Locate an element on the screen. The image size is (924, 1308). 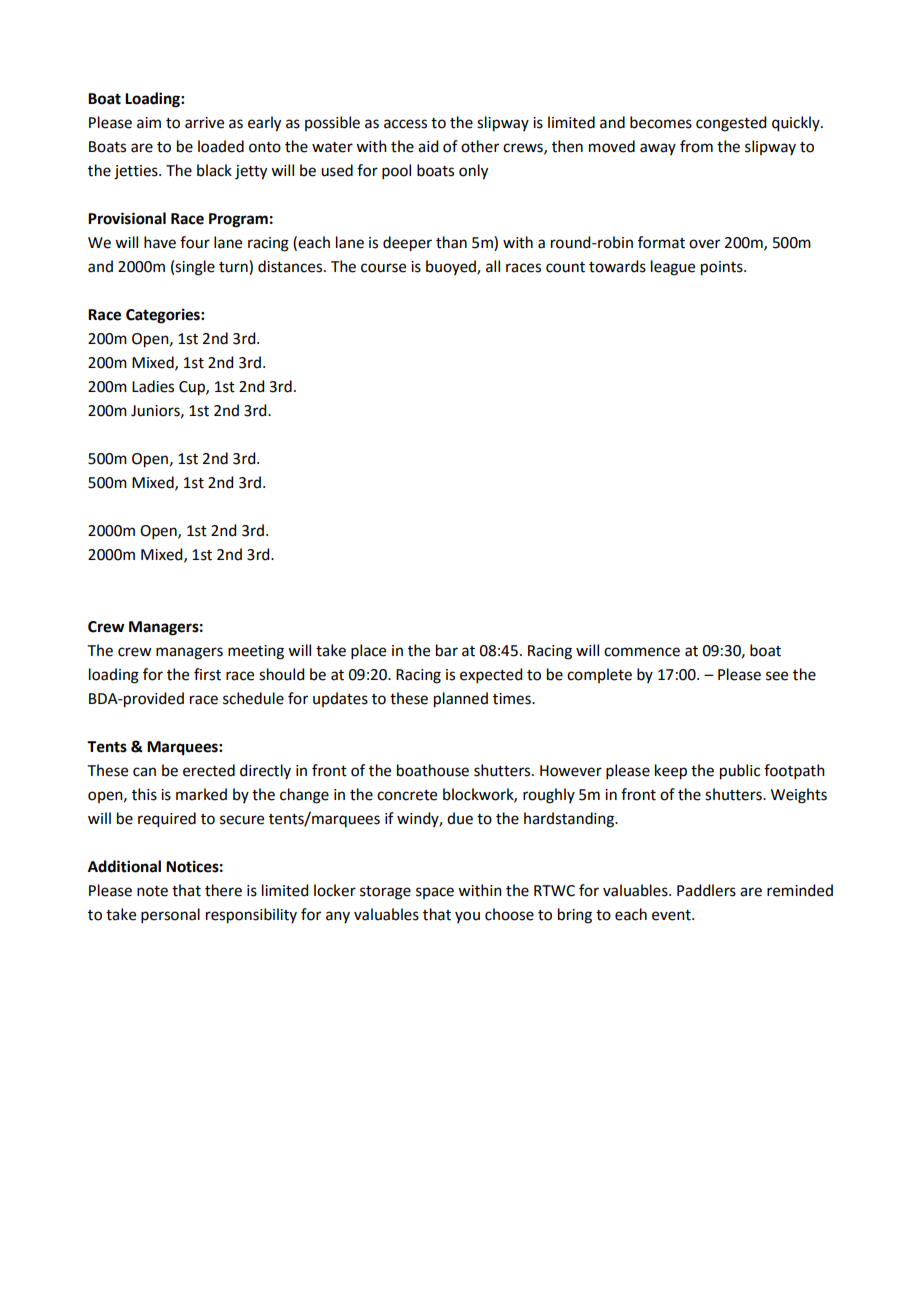
Ladies is located at coordinates (153, 386).
